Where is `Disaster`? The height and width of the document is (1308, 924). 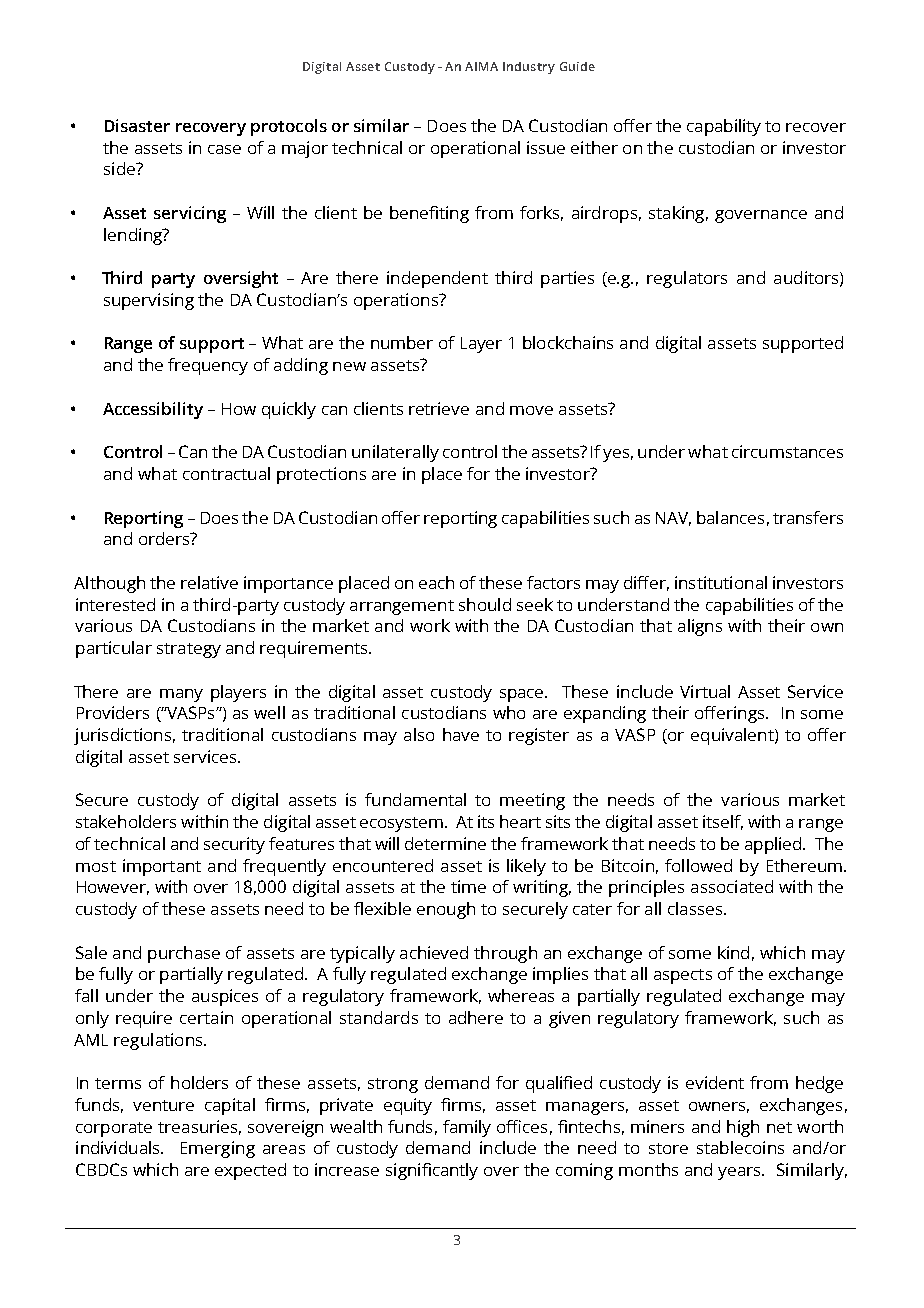
Disaster is located at coordinates (137, 125).
